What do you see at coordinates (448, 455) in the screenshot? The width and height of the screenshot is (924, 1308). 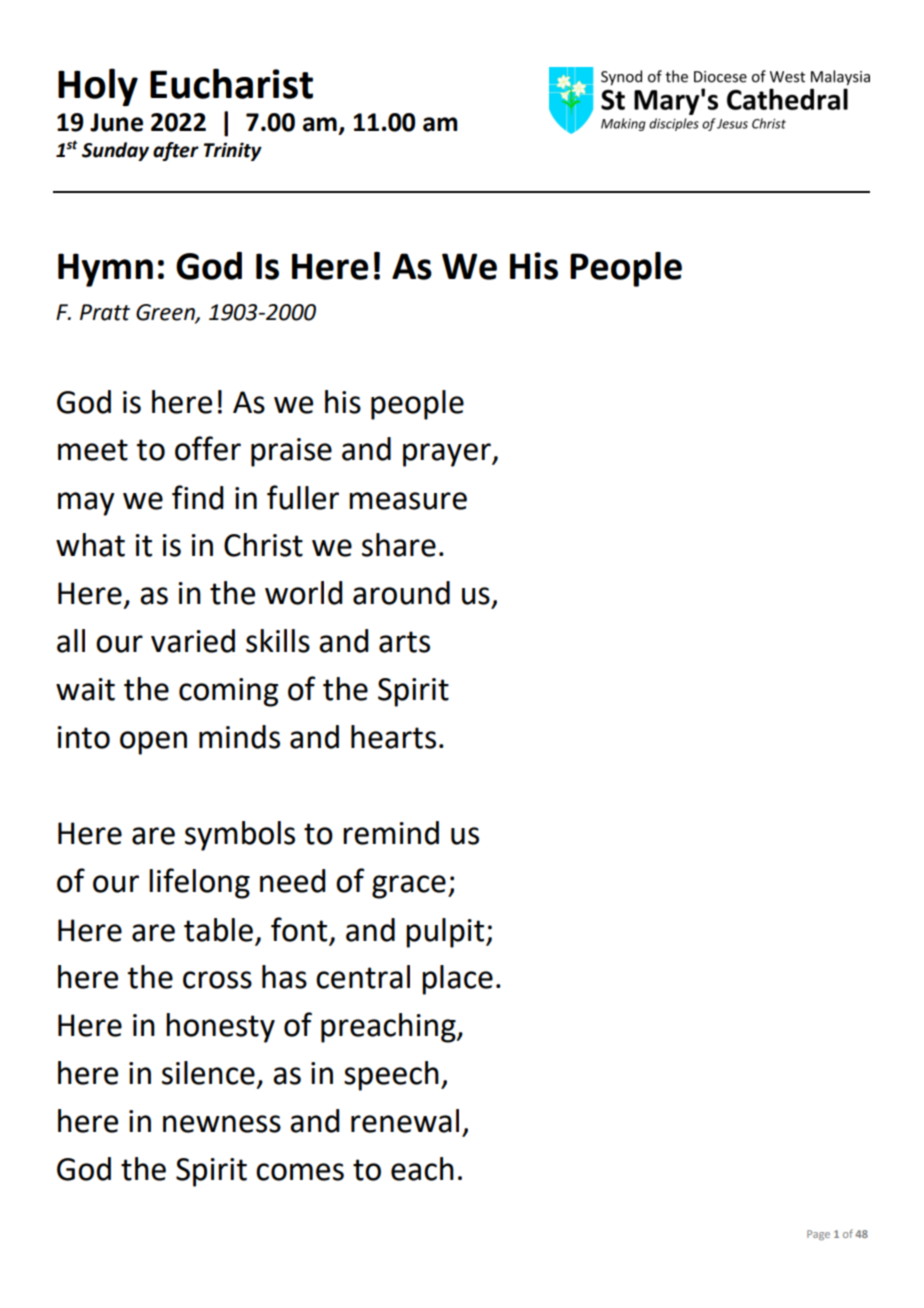 I see `prayer` at bounding box center [448, 455].
